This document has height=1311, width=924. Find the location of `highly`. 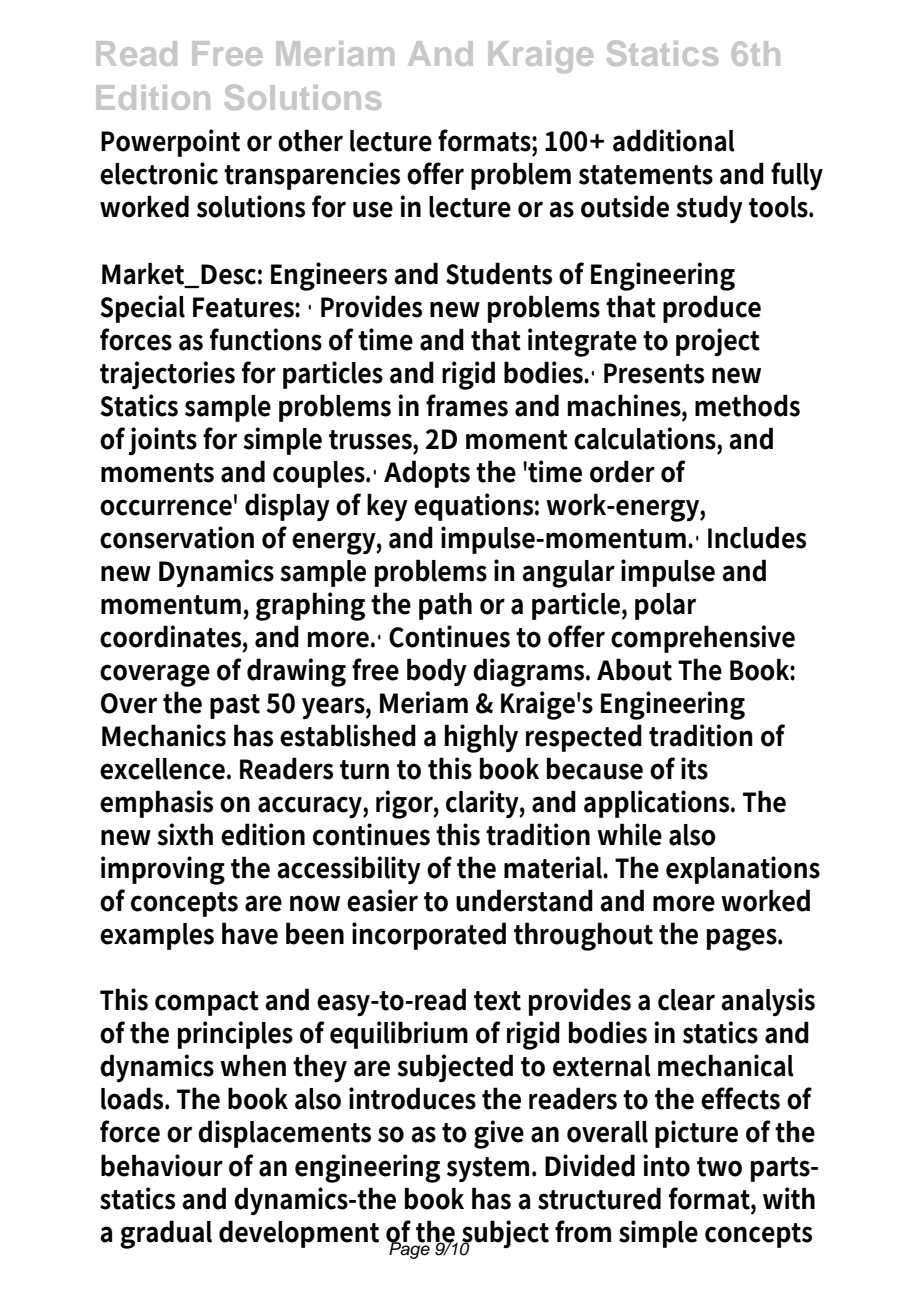

highly is located at coordinates (481, 738).
